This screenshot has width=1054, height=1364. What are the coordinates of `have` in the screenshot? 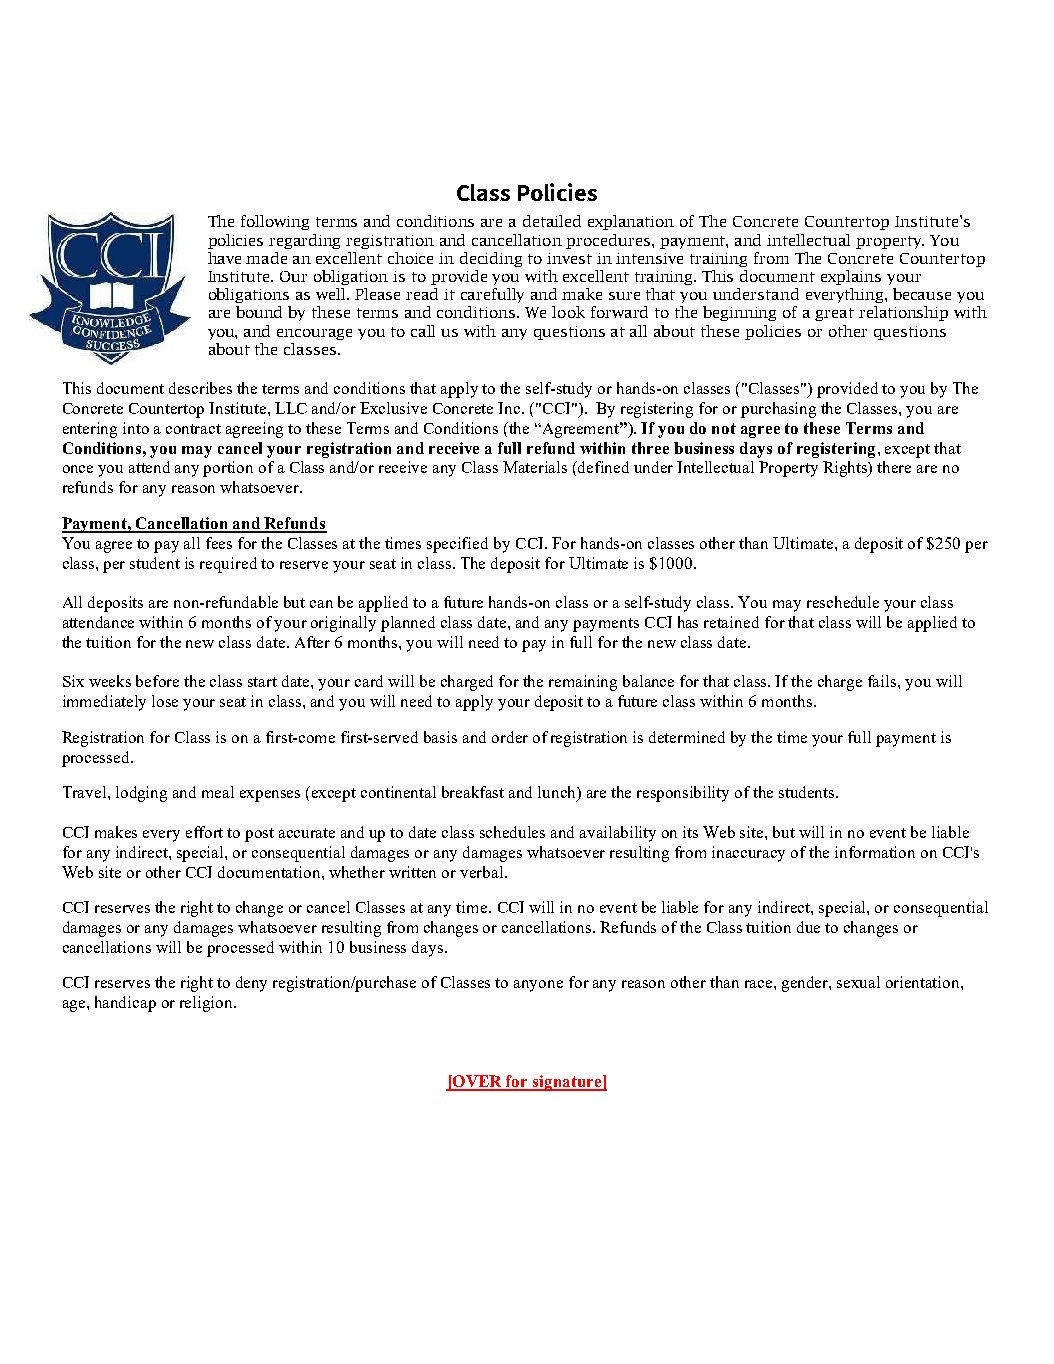 It's located at (224, 258).
